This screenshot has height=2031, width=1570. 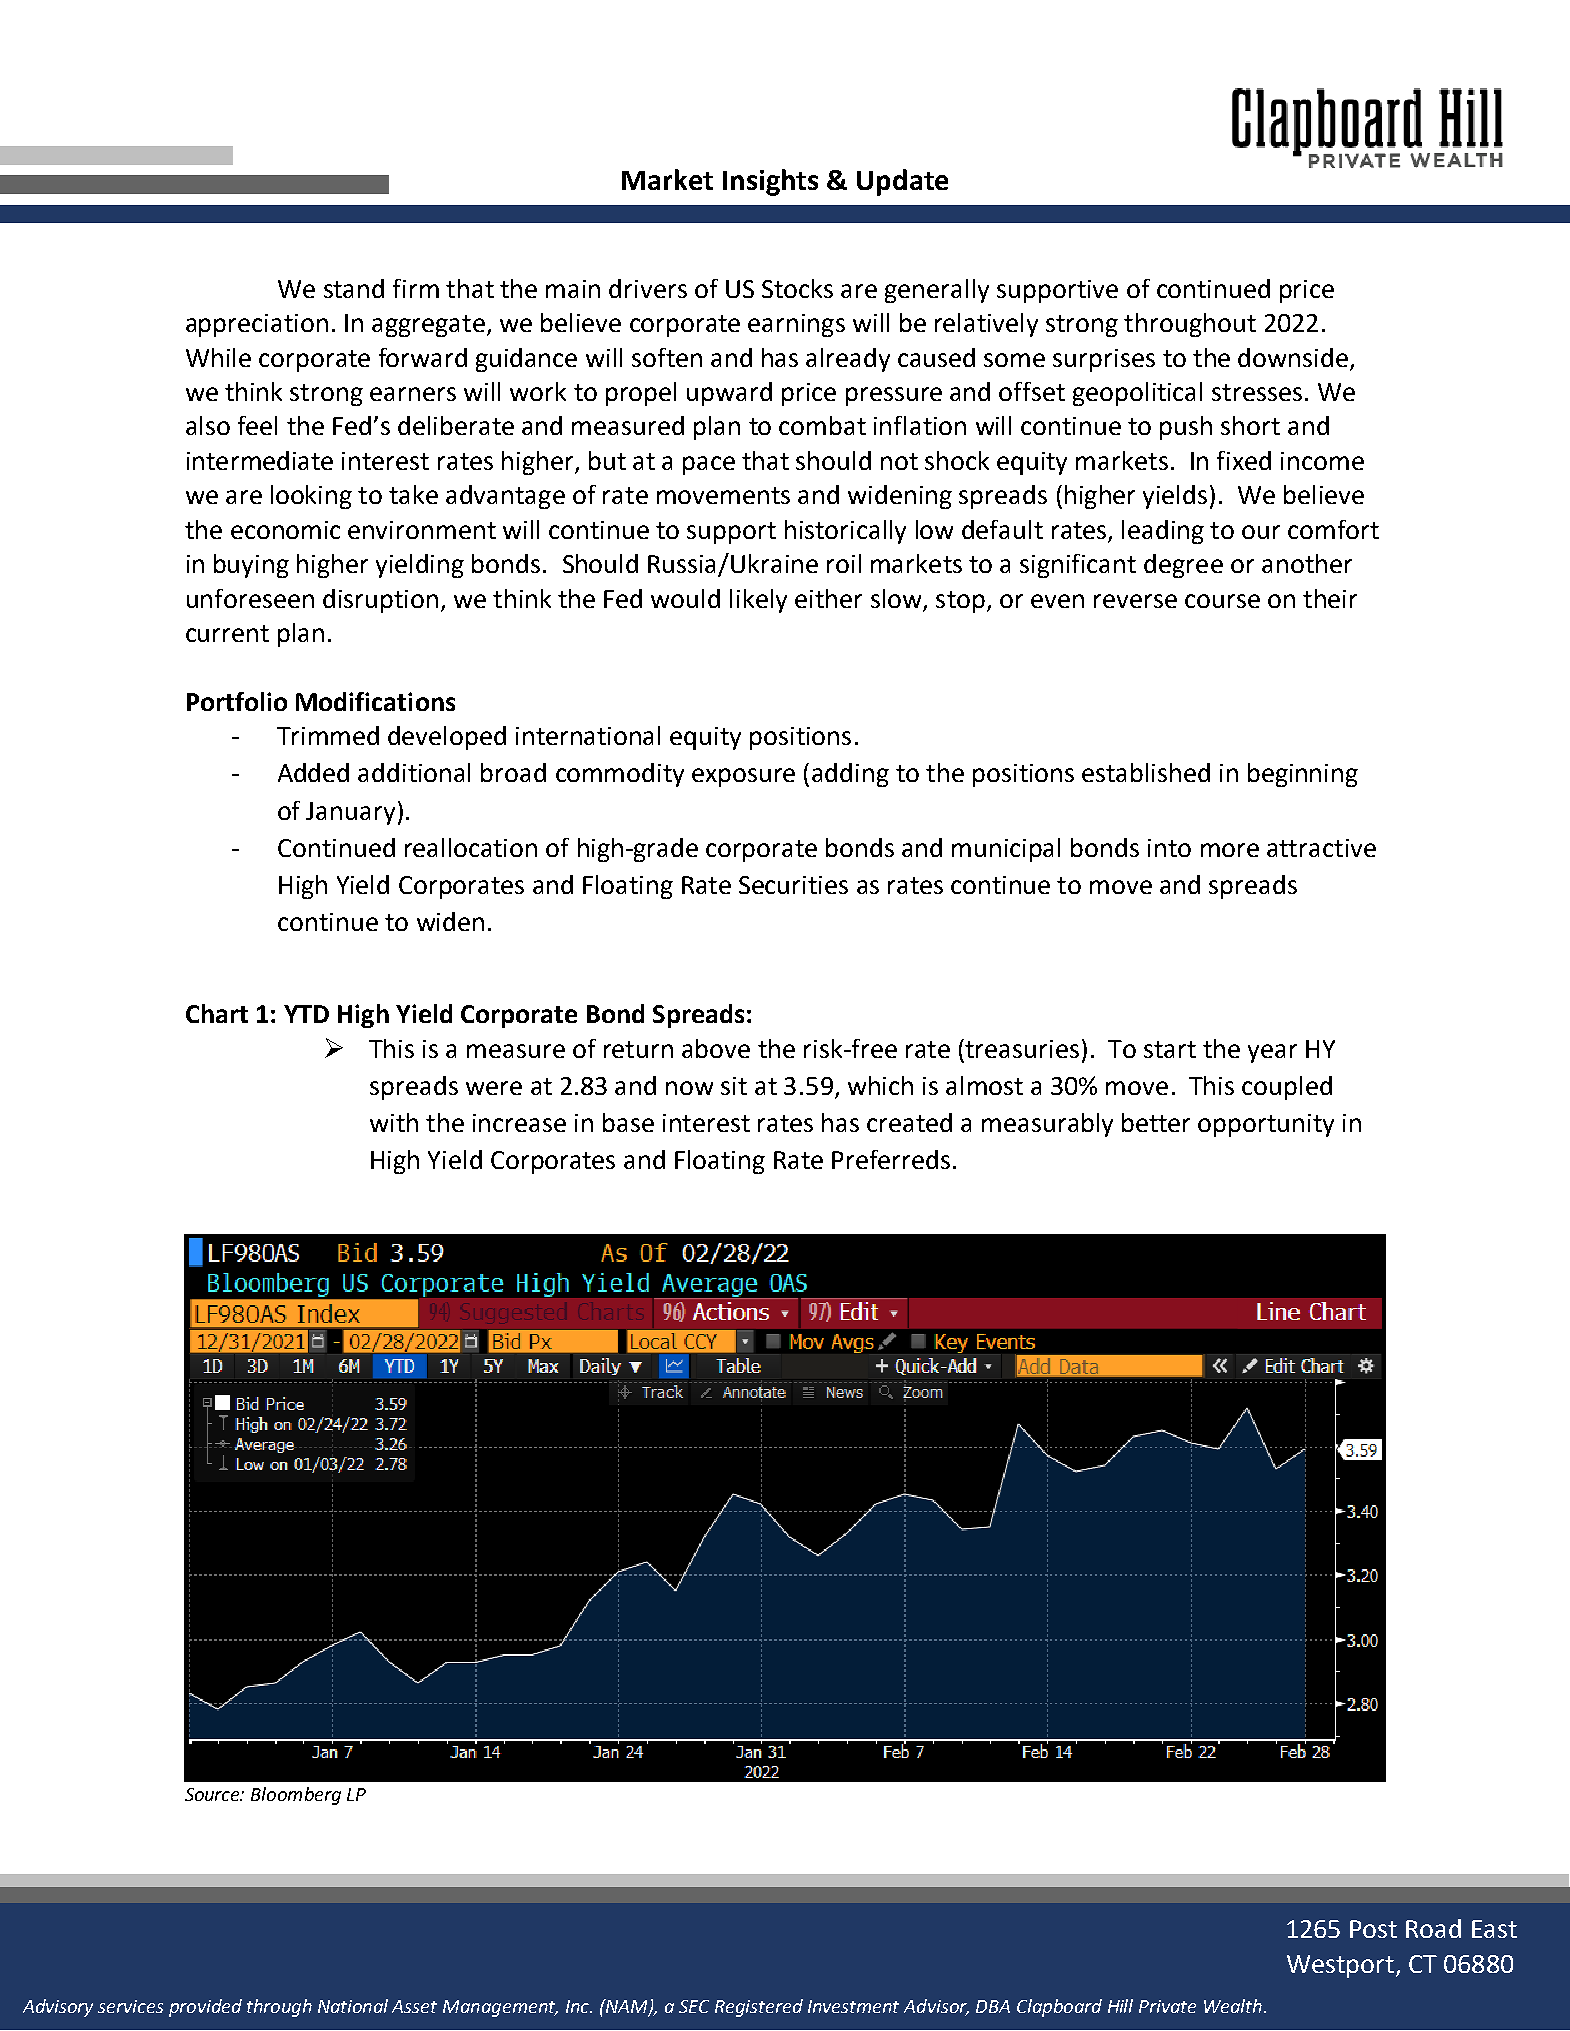 I want to click on Stocks, so click(x=797, y=288).
